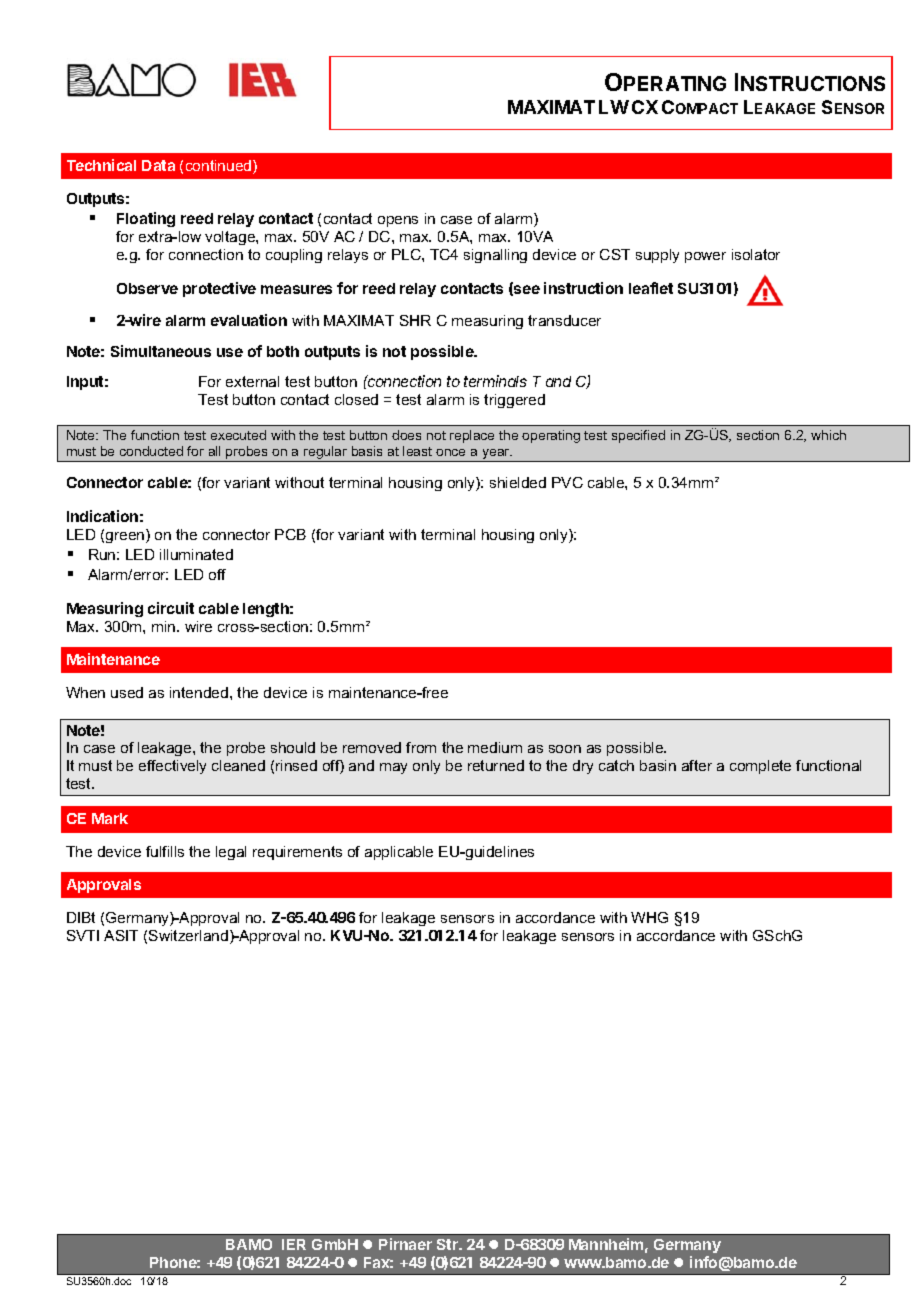 Image resolution: width=924 pixels, height=1308 pixels. Describe the element at coordinates (760, 767) in the screenshot. I see `complete` at that location.
